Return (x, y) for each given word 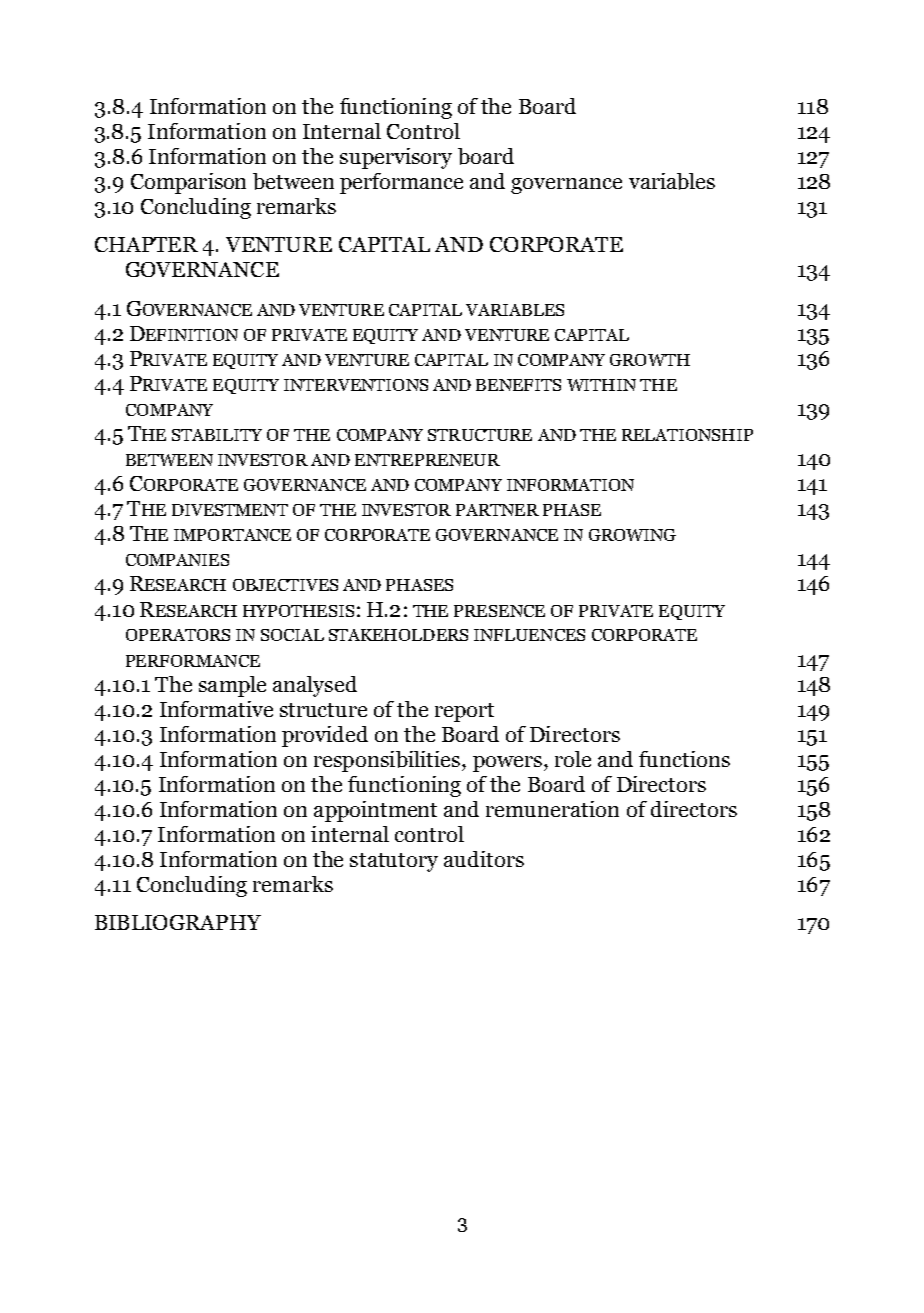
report (464, 712)
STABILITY (217, 435)
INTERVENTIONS (356, 385)
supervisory (396, 158)
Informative (216, 709)
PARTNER (497, 510)
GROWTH (650, 360)
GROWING (632, 535)
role (573, 759)
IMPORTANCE (232, 535)
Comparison (188, 183)
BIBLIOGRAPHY (178, 922)
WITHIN (601, 385)
